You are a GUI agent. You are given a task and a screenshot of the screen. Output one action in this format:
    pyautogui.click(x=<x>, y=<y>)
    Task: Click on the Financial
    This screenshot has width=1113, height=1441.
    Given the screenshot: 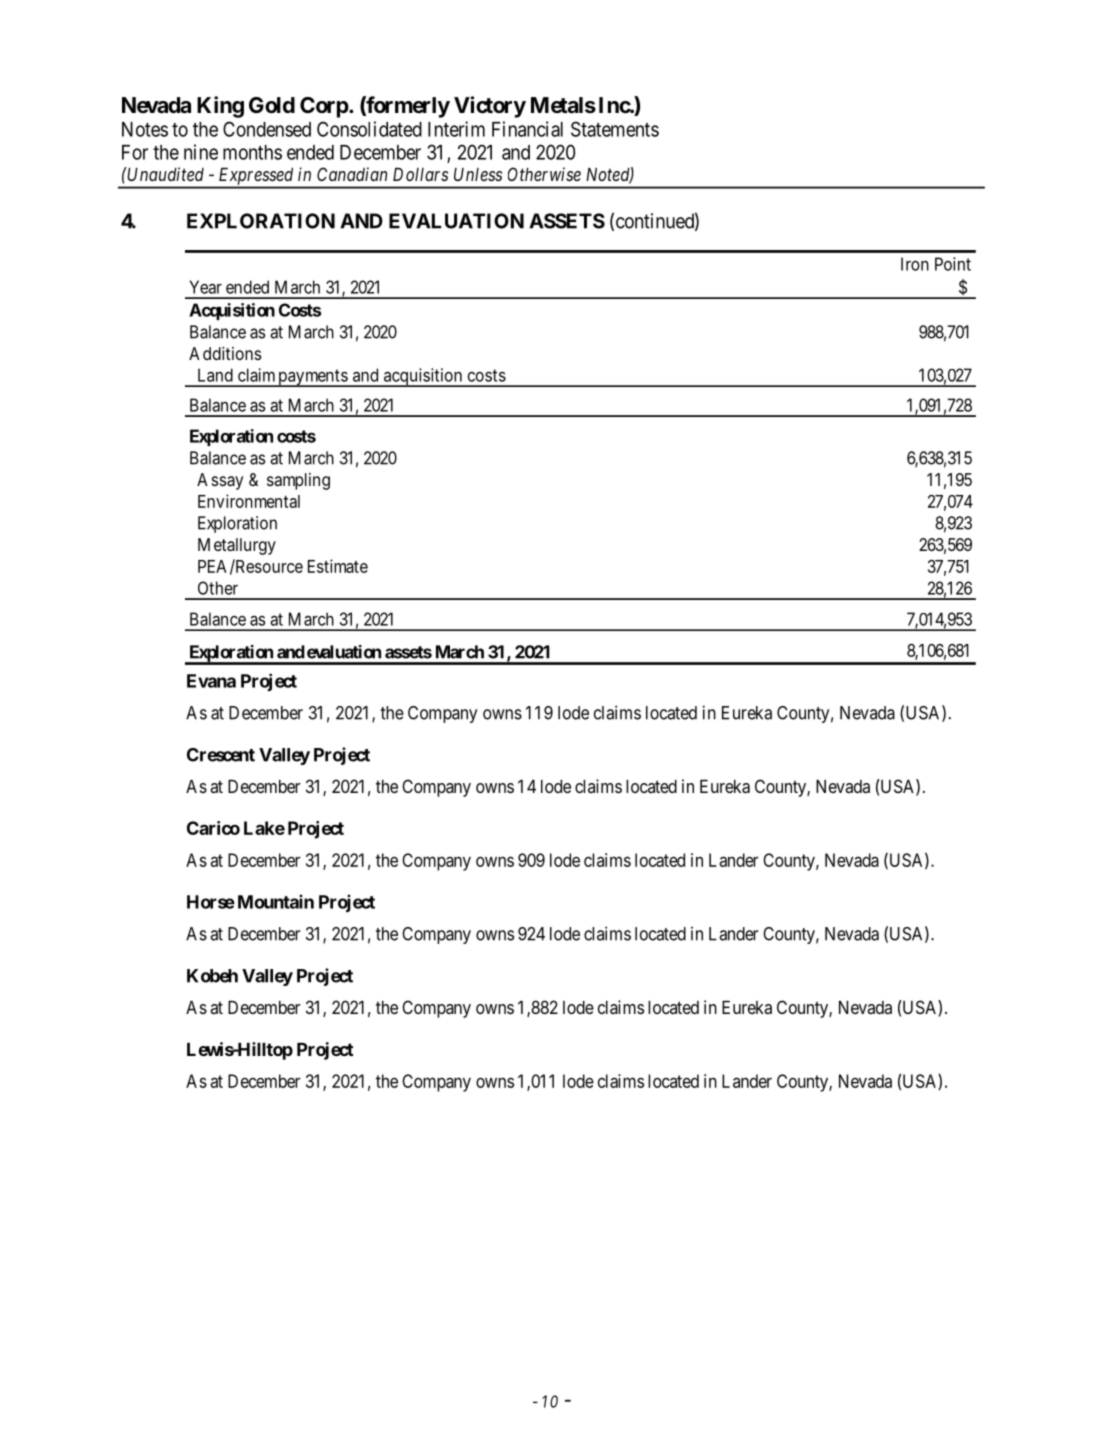 What is the action you would take?
    pyautogui.click(x=527, y=129)
